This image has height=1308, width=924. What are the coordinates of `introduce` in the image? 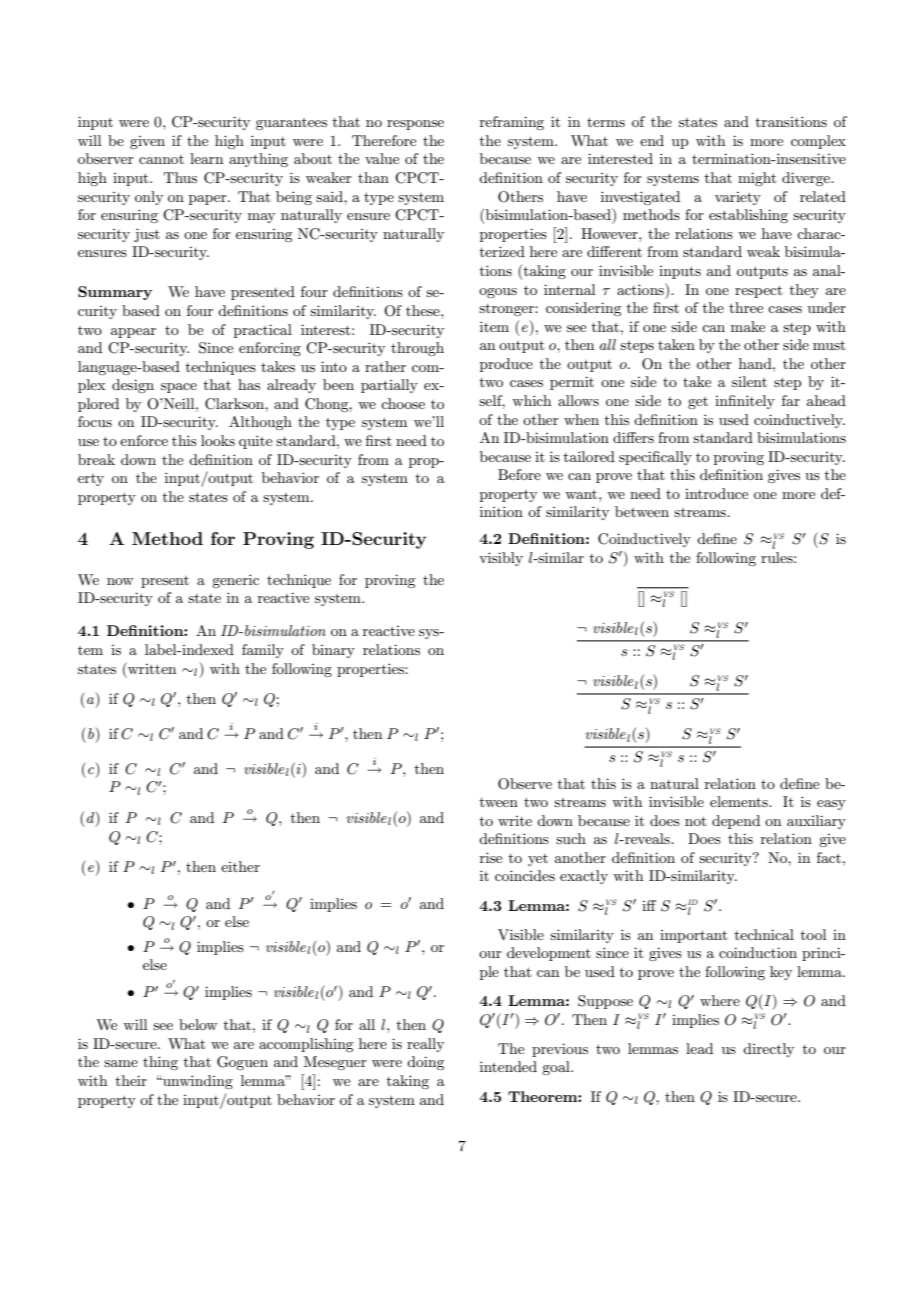 It's located at (716, 493).
